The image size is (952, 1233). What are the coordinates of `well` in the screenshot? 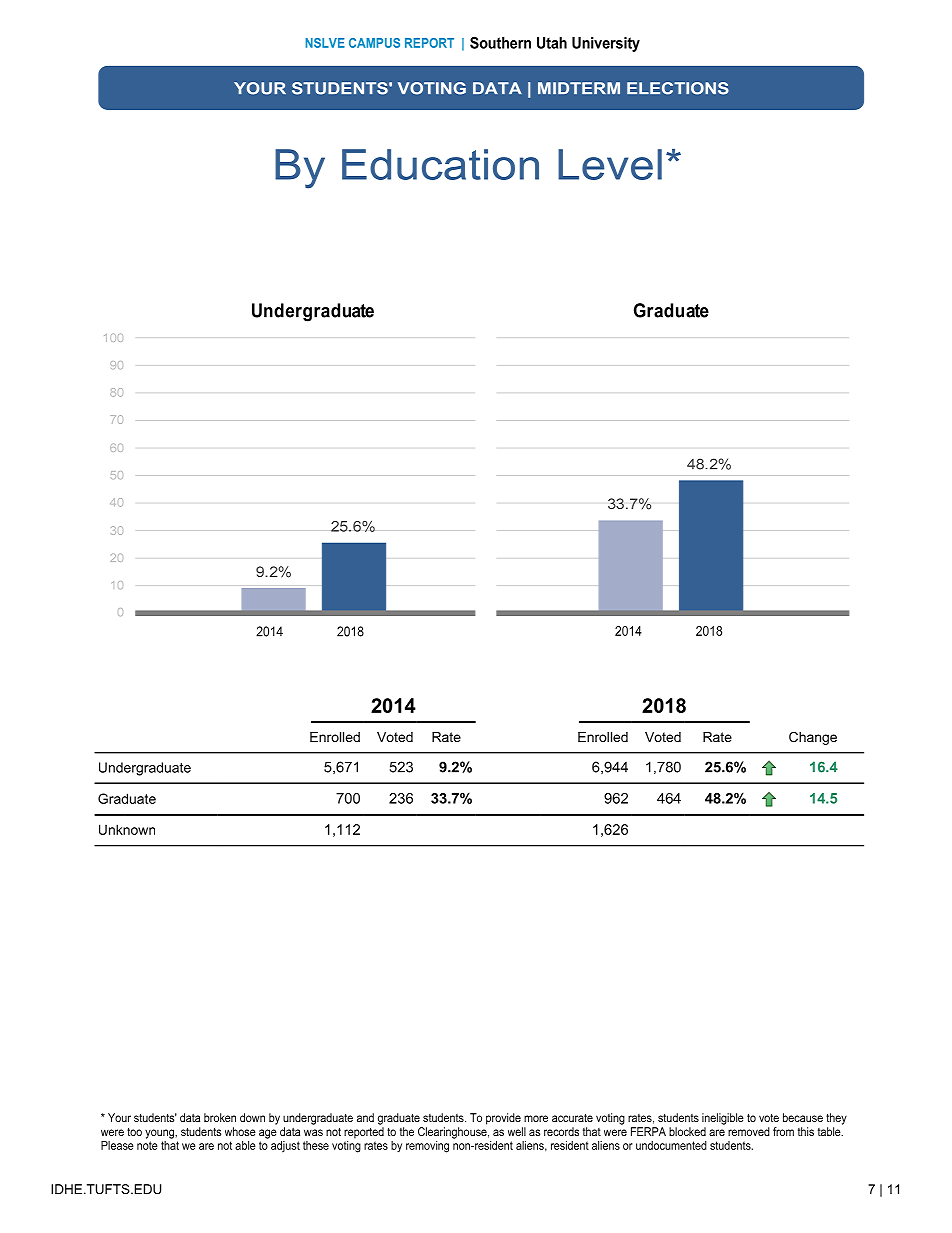 It's located at (517, 1131).
